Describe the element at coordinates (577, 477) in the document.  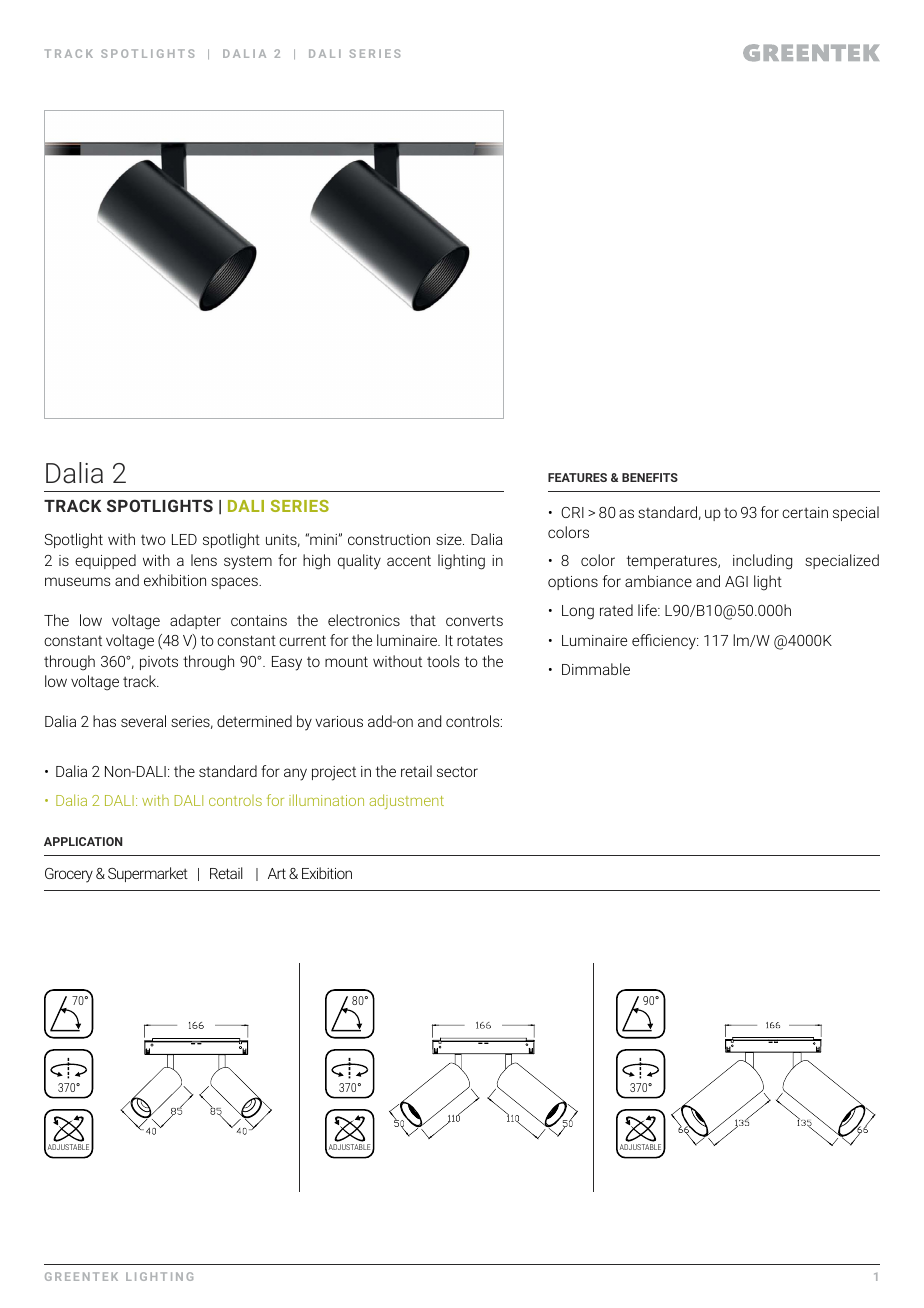
I see `FEATURES` at that location.
